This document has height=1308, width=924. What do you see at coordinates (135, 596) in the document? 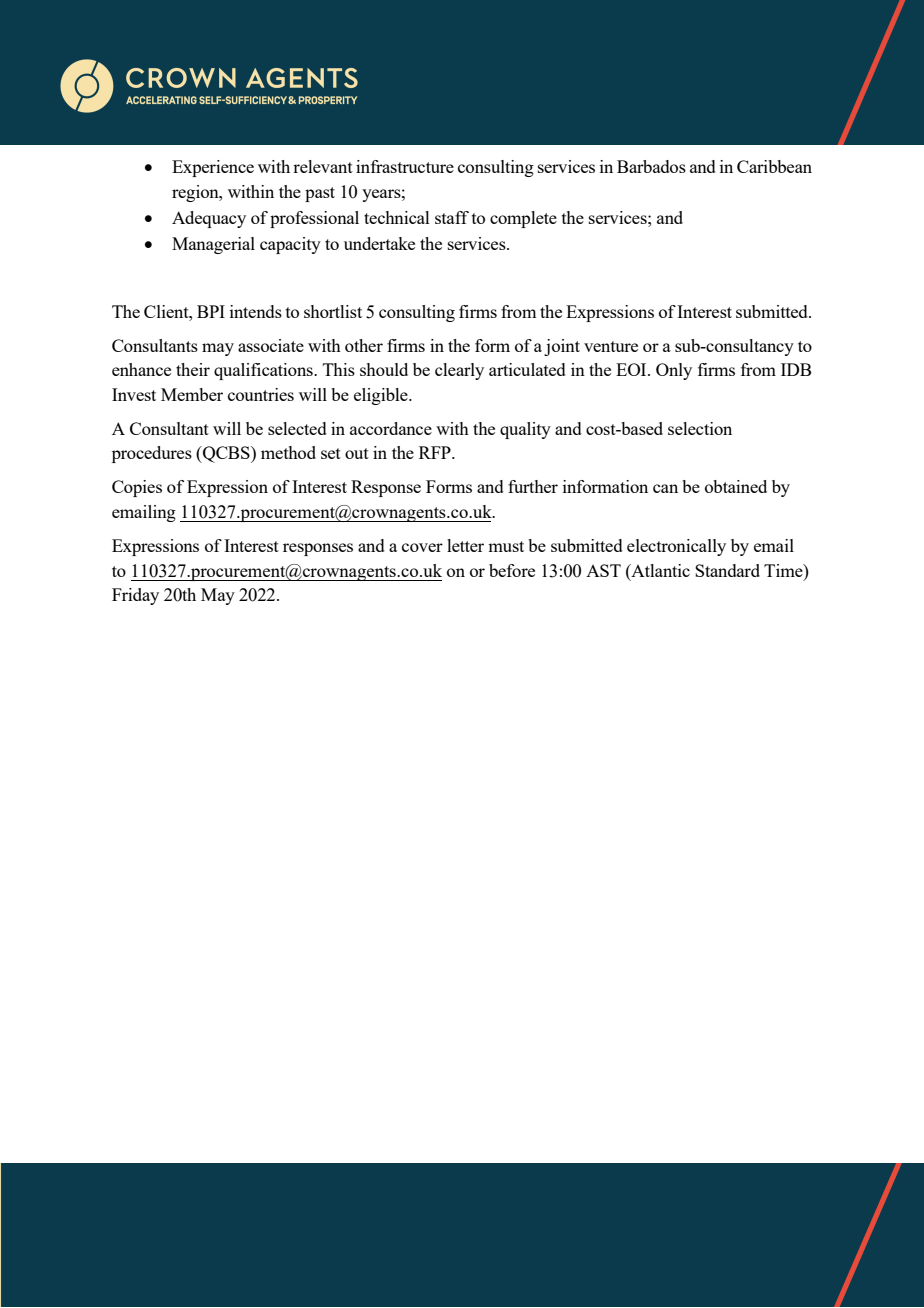
I see `Friday` at bounding box center [135, 596].
